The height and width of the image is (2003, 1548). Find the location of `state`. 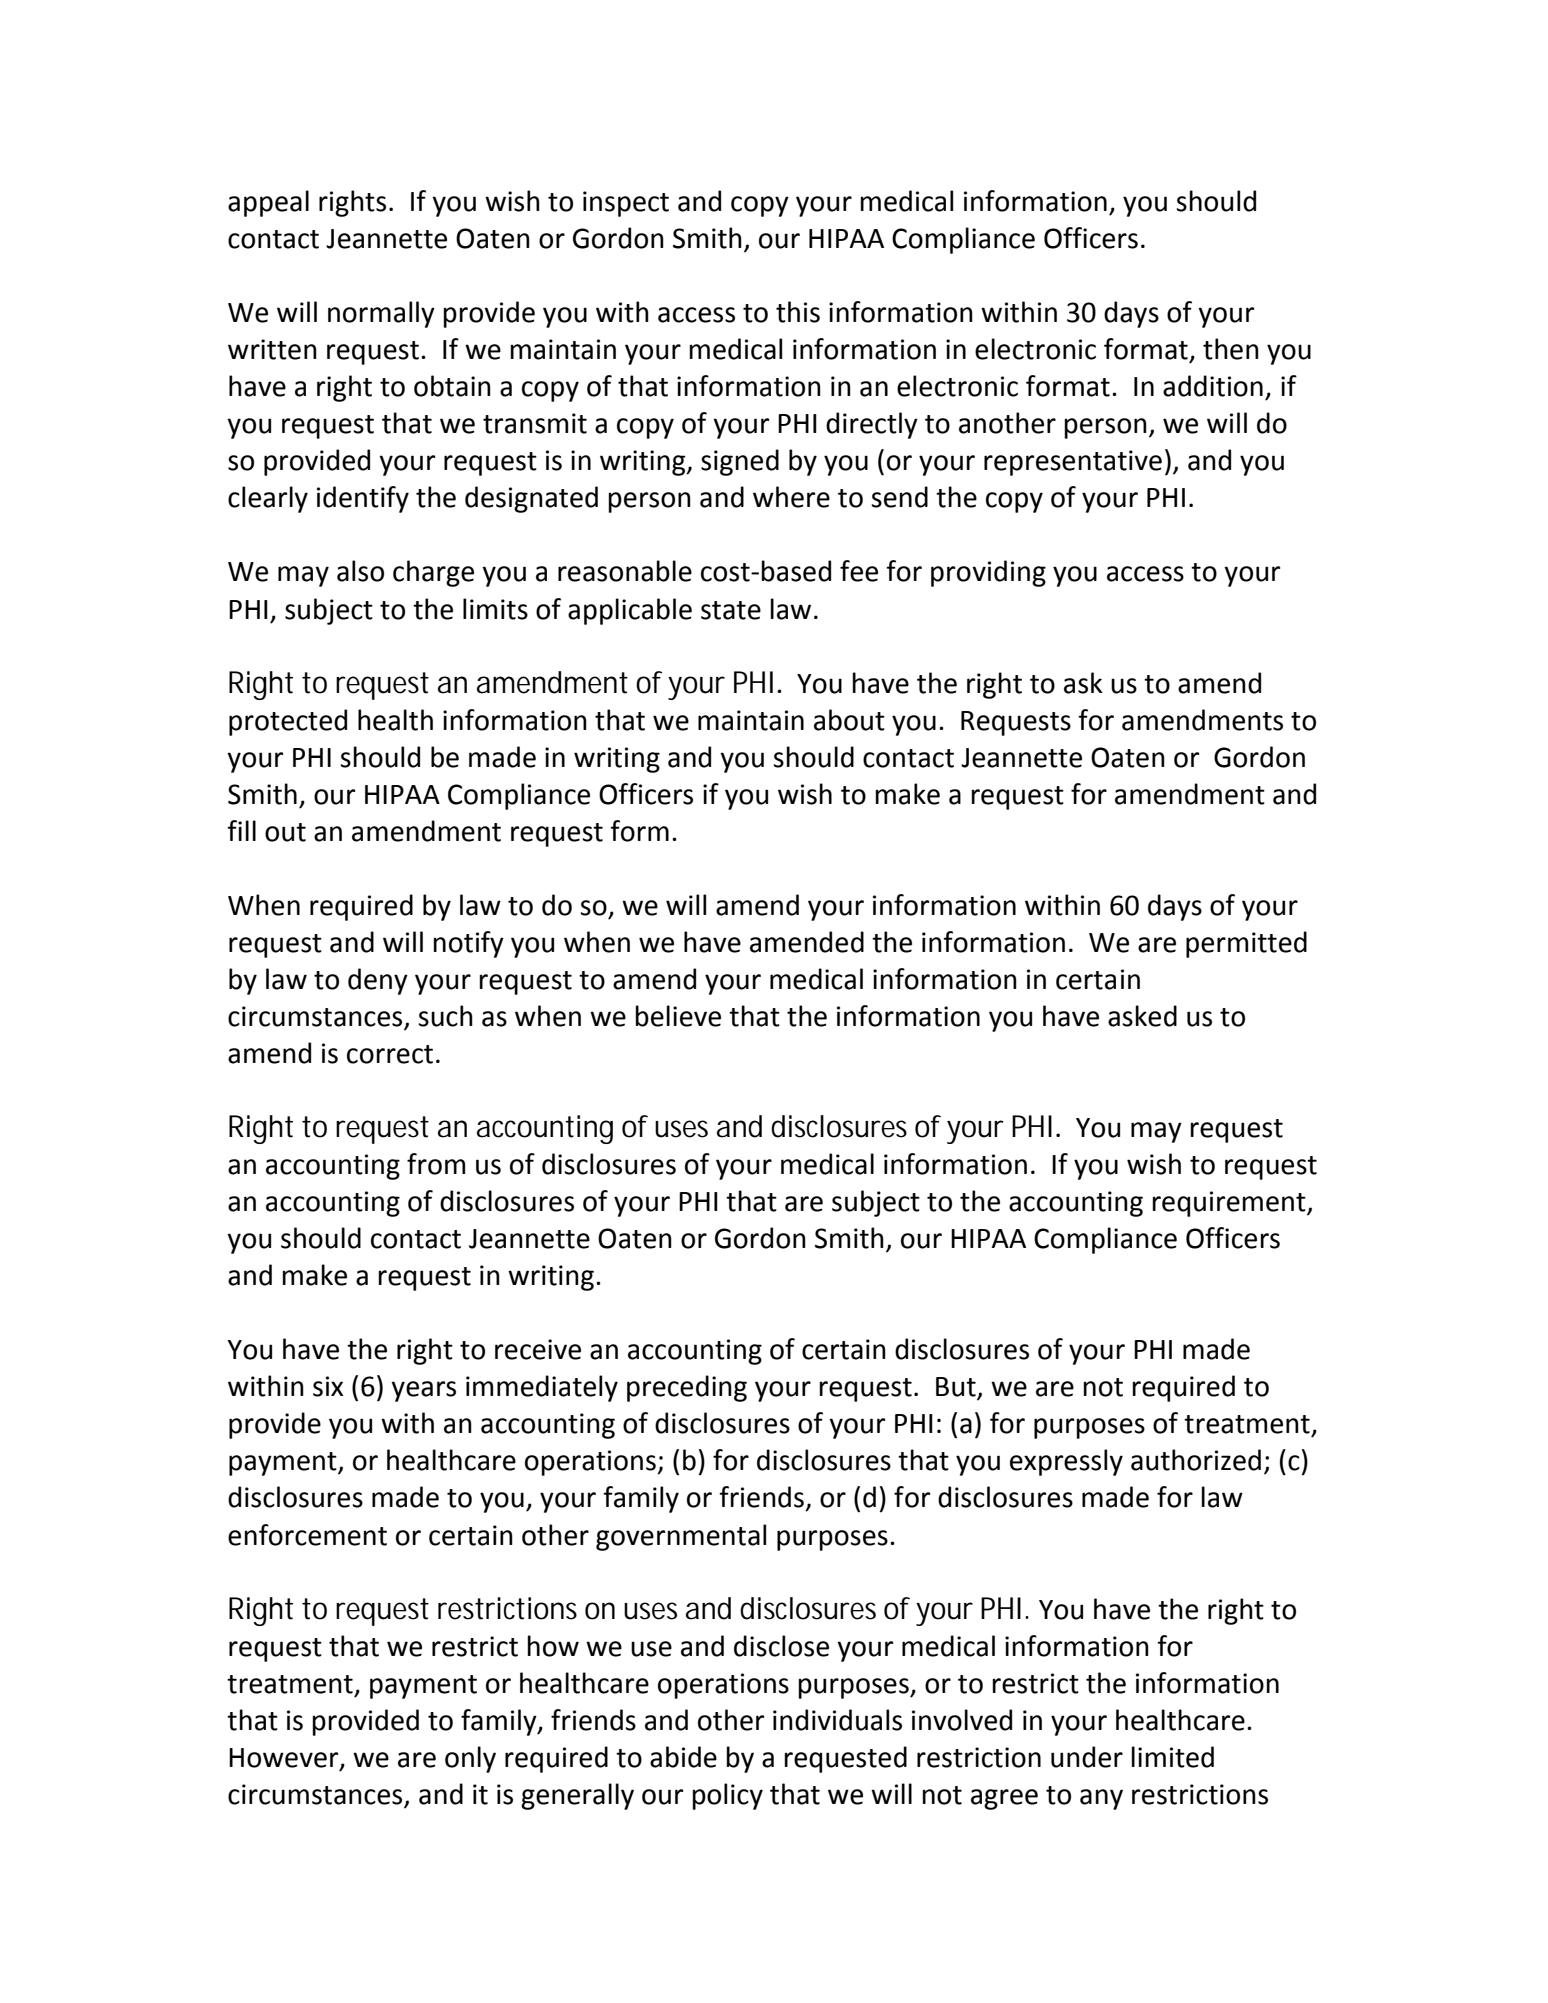

state is located at coordinates (731, 610).
